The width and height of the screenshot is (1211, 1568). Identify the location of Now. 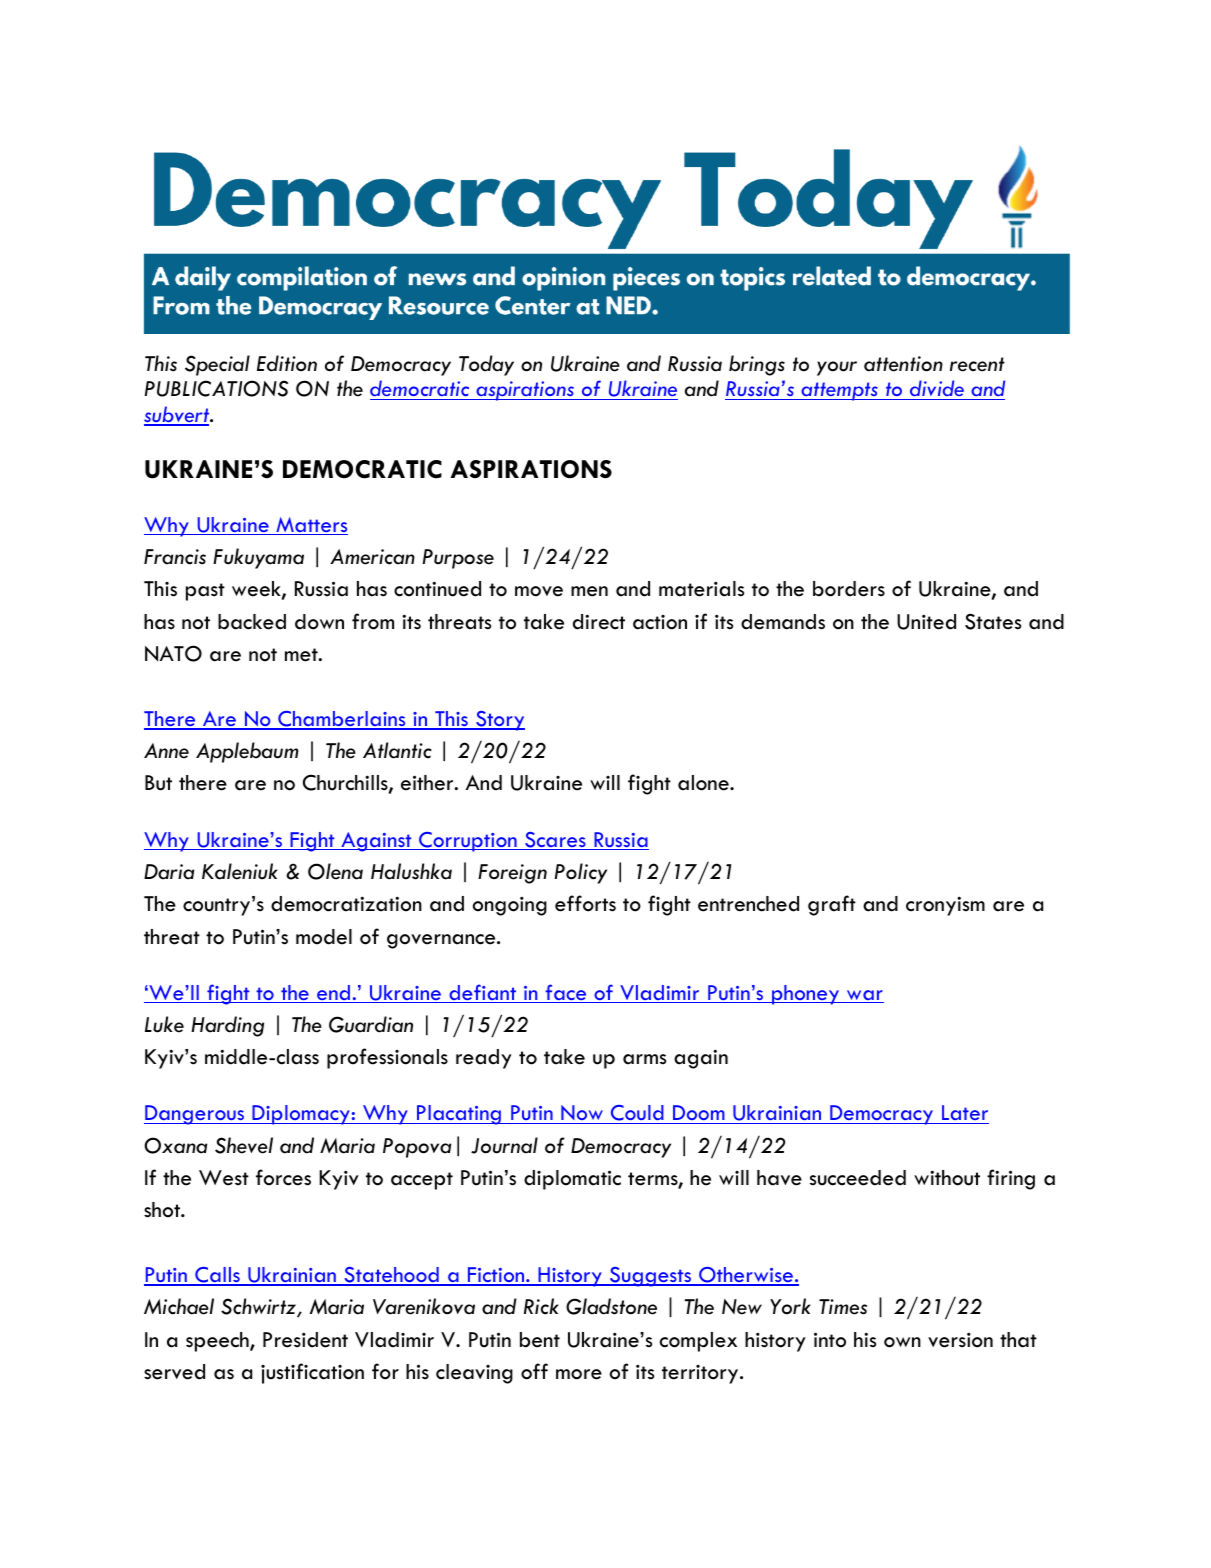
(582, 1114).
